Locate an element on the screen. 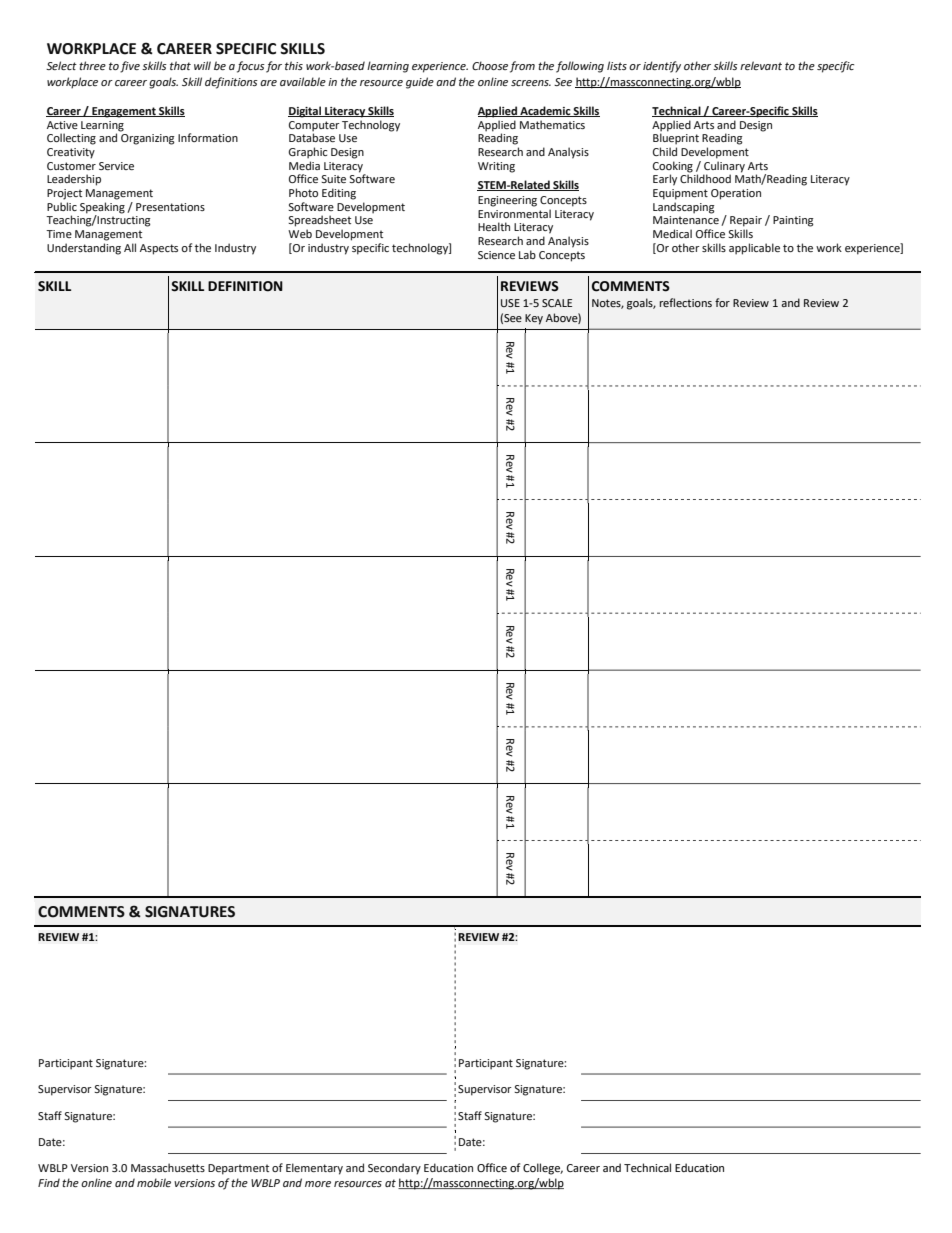 Image resolution: width=952 pixels, height=1233 pixels. Elementary is located at coordinates (314, 1169).
